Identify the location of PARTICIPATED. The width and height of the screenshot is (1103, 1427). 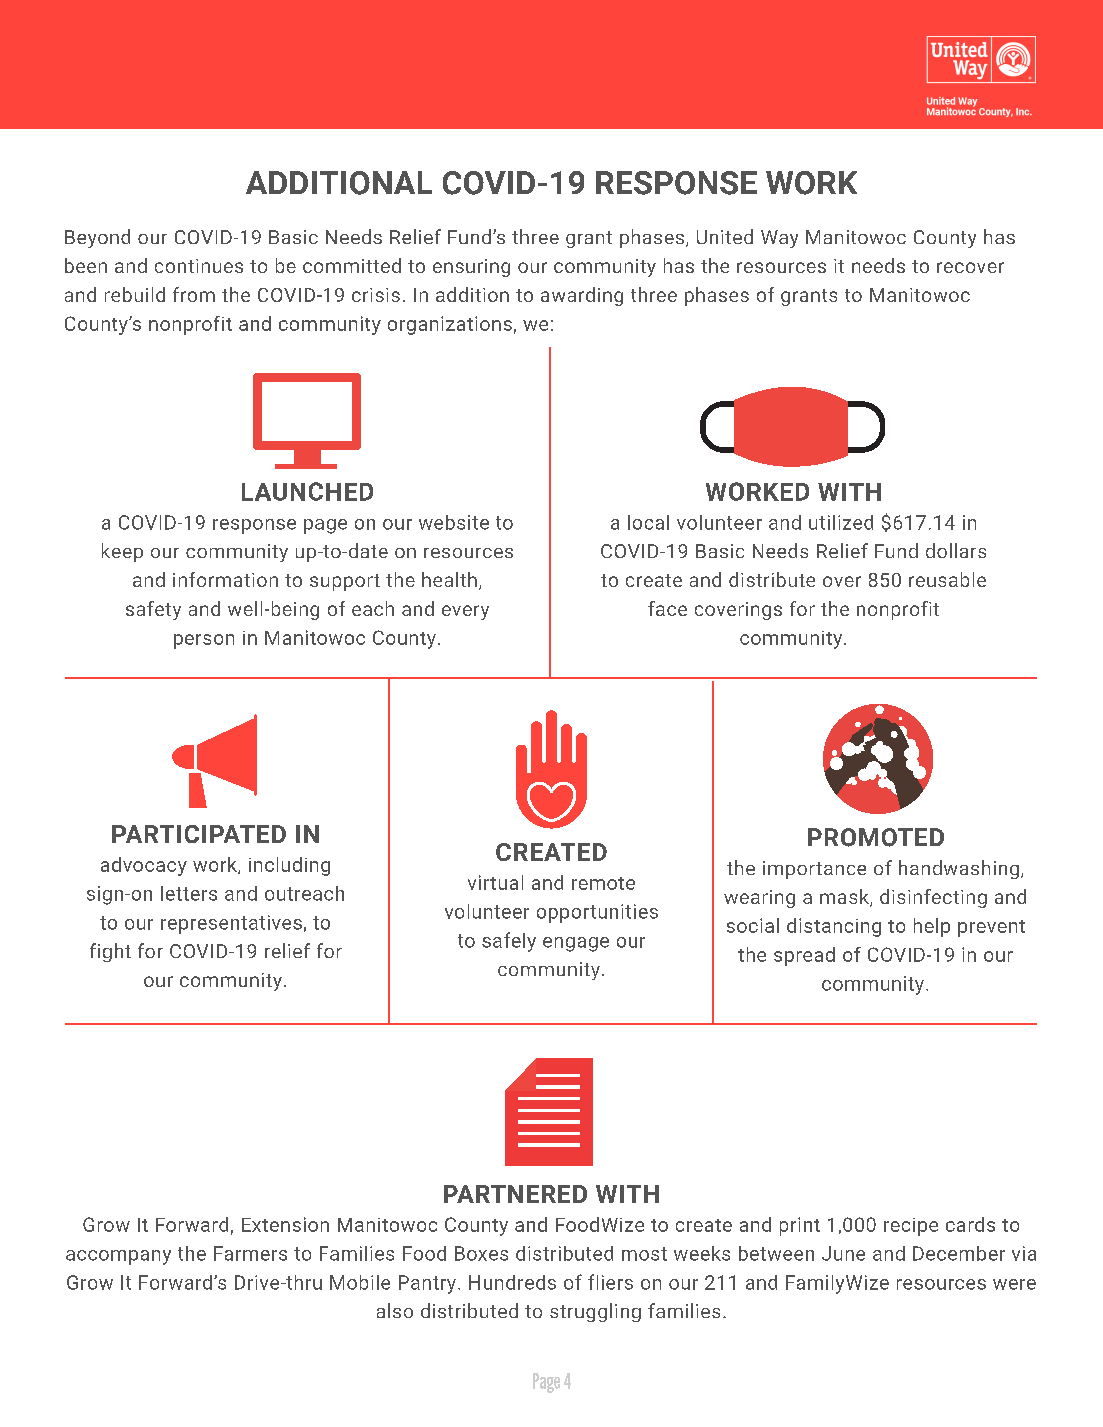
(199, 834).
